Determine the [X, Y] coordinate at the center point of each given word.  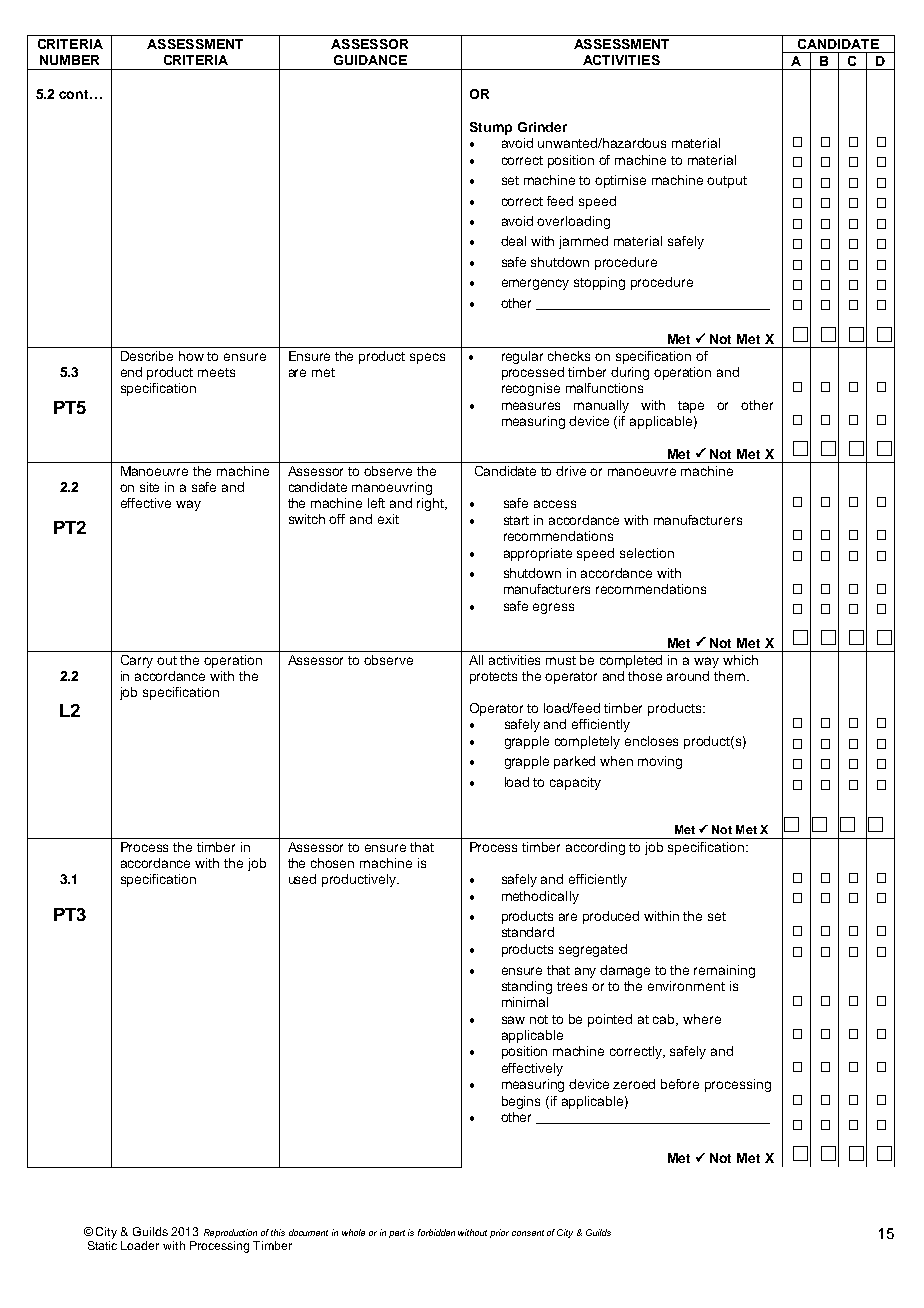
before [680, 1084]
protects [493, 678]
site [149, 487]
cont [75, 94]
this [278, 1232]
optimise [620, 181]
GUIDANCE [370, 60]
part [397, 1234]
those [645, 676]
